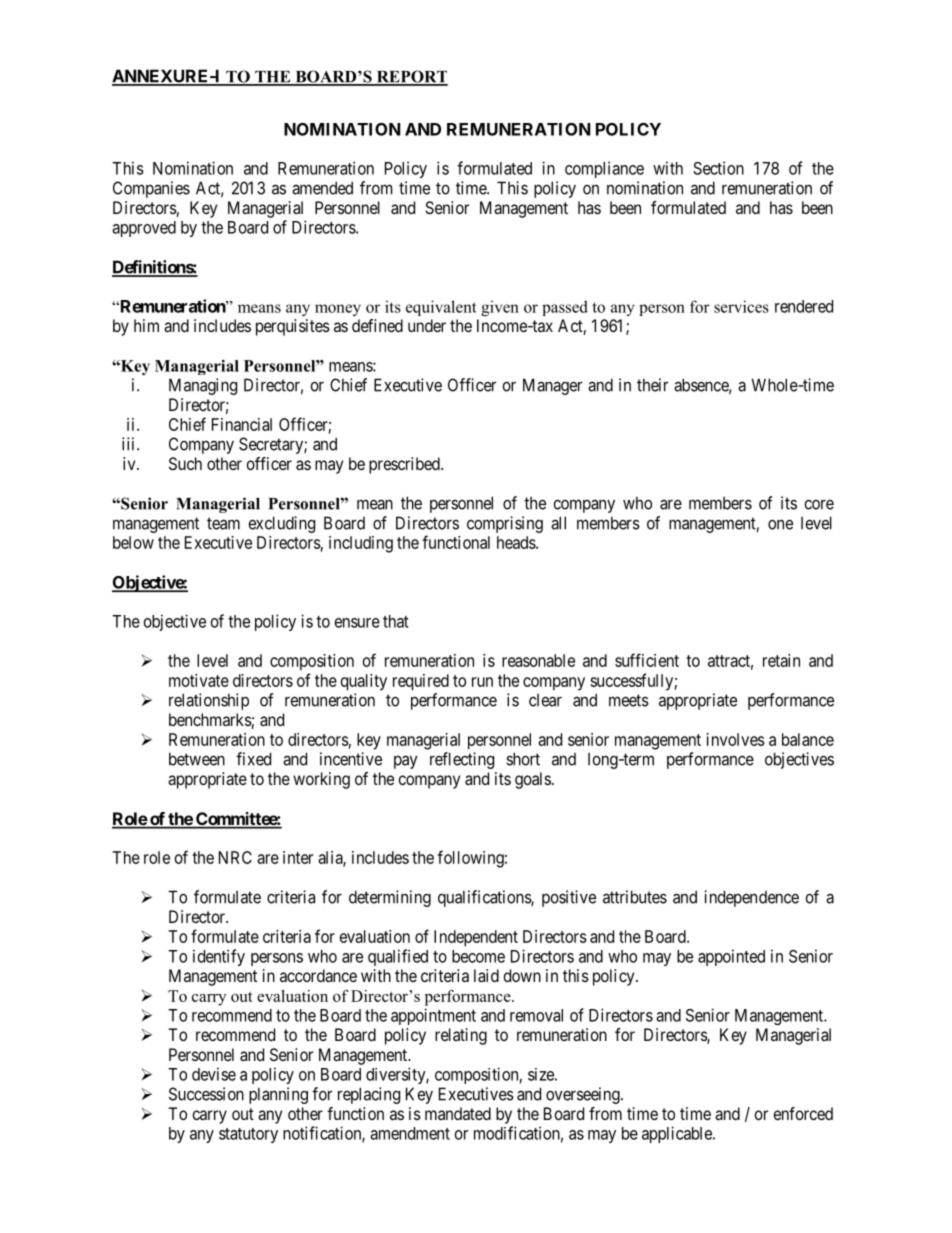 The image size is (952, 1233). What do you see at coordinates (235, 857) in the screenshot?
I see `NRC` at bounding box center [235, 857].
